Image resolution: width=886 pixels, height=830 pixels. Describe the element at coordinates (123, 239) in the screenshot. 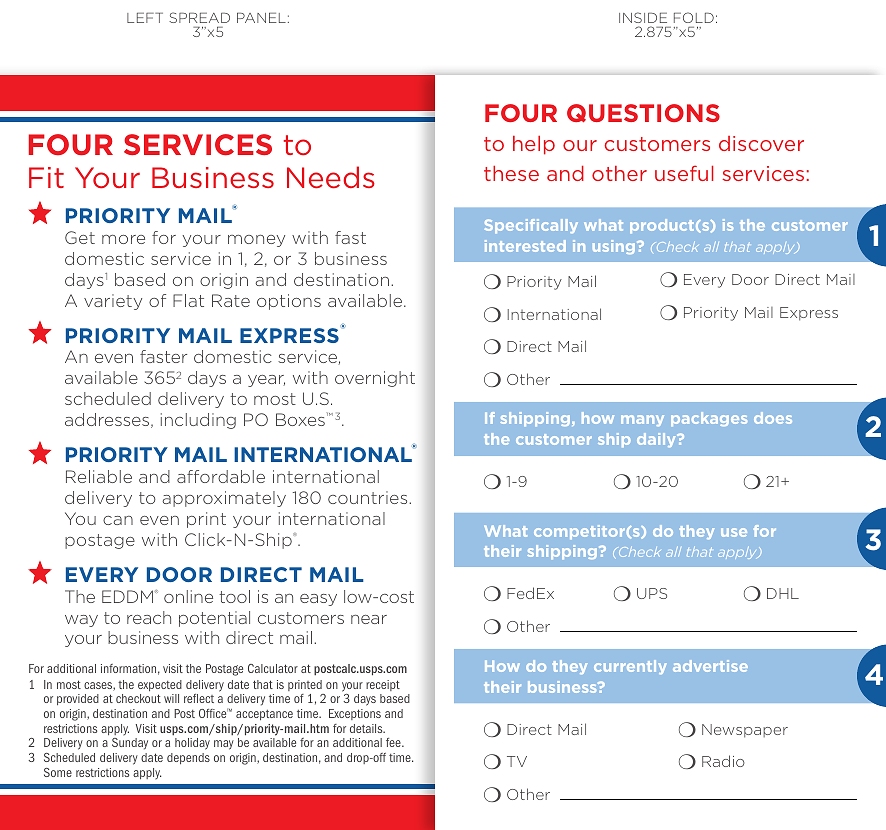

I see `more` at that location.
